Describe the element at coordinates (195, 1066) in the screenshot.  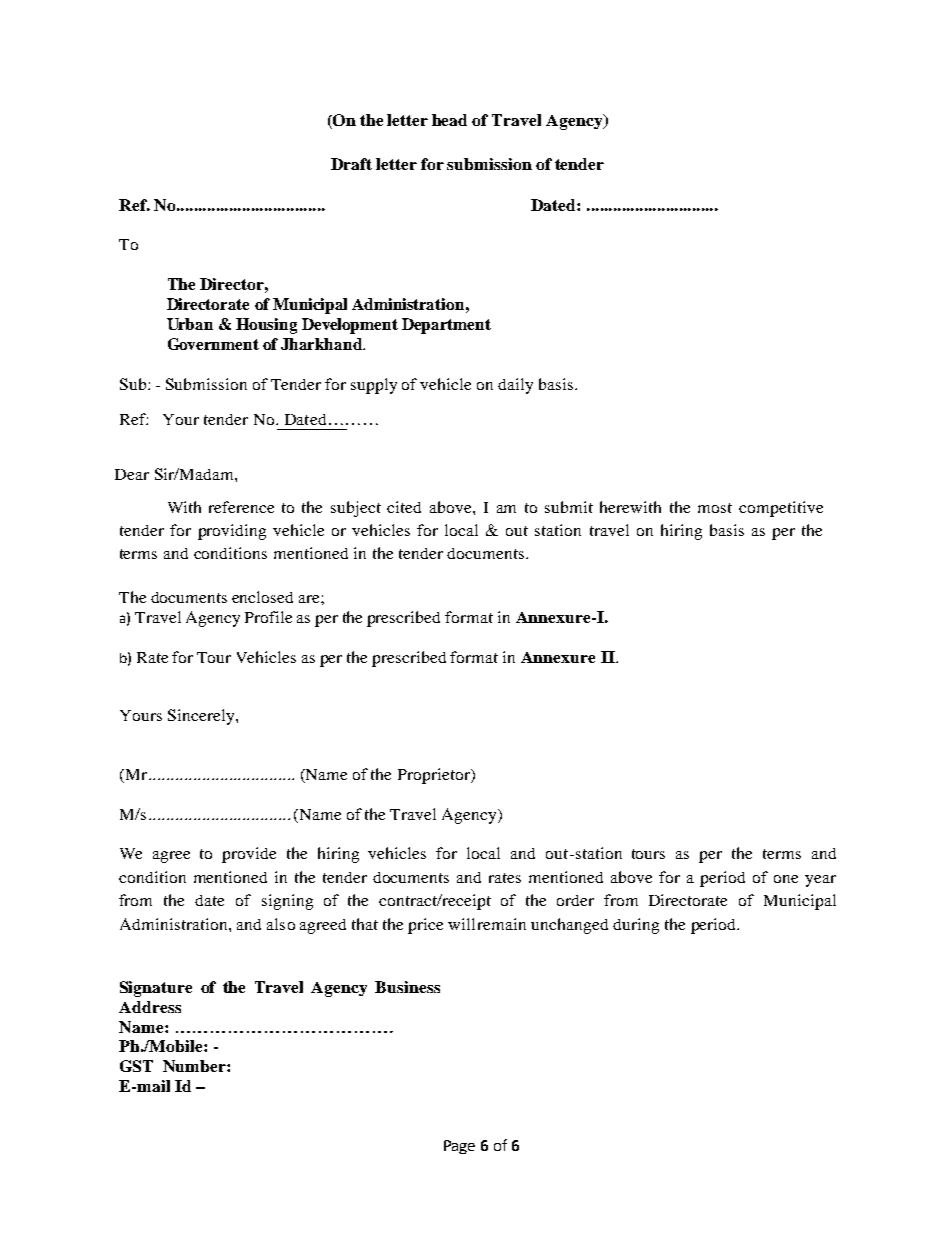
I see `Number` at that location.
